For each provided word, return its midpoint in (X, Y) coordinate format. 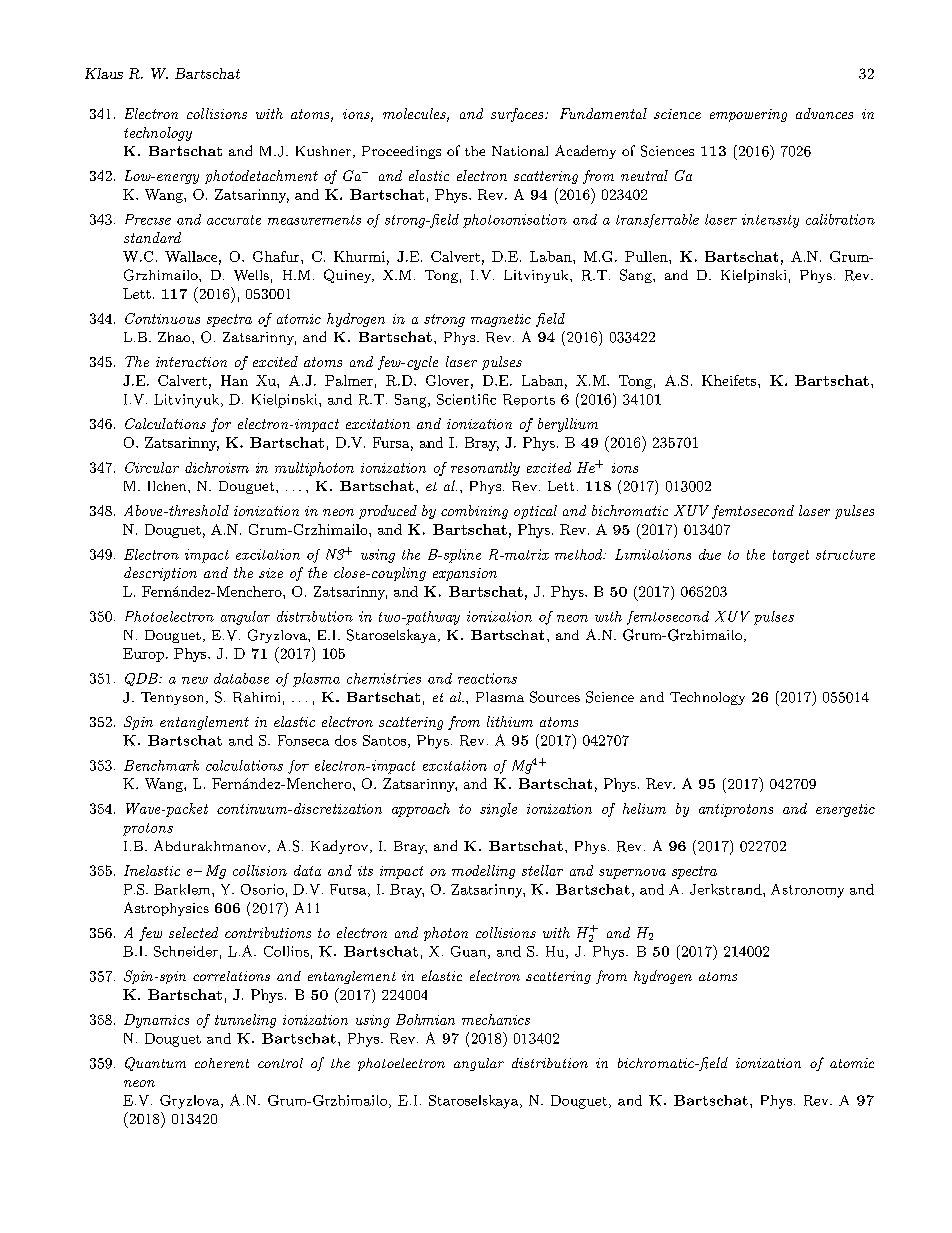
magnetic (501, 320)
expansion (465, 574)
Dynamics (156, 1021)
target (791, 556)
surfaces (518, 115)
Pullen (647, 256)
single (498, 810)
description (160, 574)
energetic (845, 810)
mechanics (496, 1019)
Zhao (175, 337)
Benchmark (161, 765)
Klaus (104, 73)
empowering (748, 115)
